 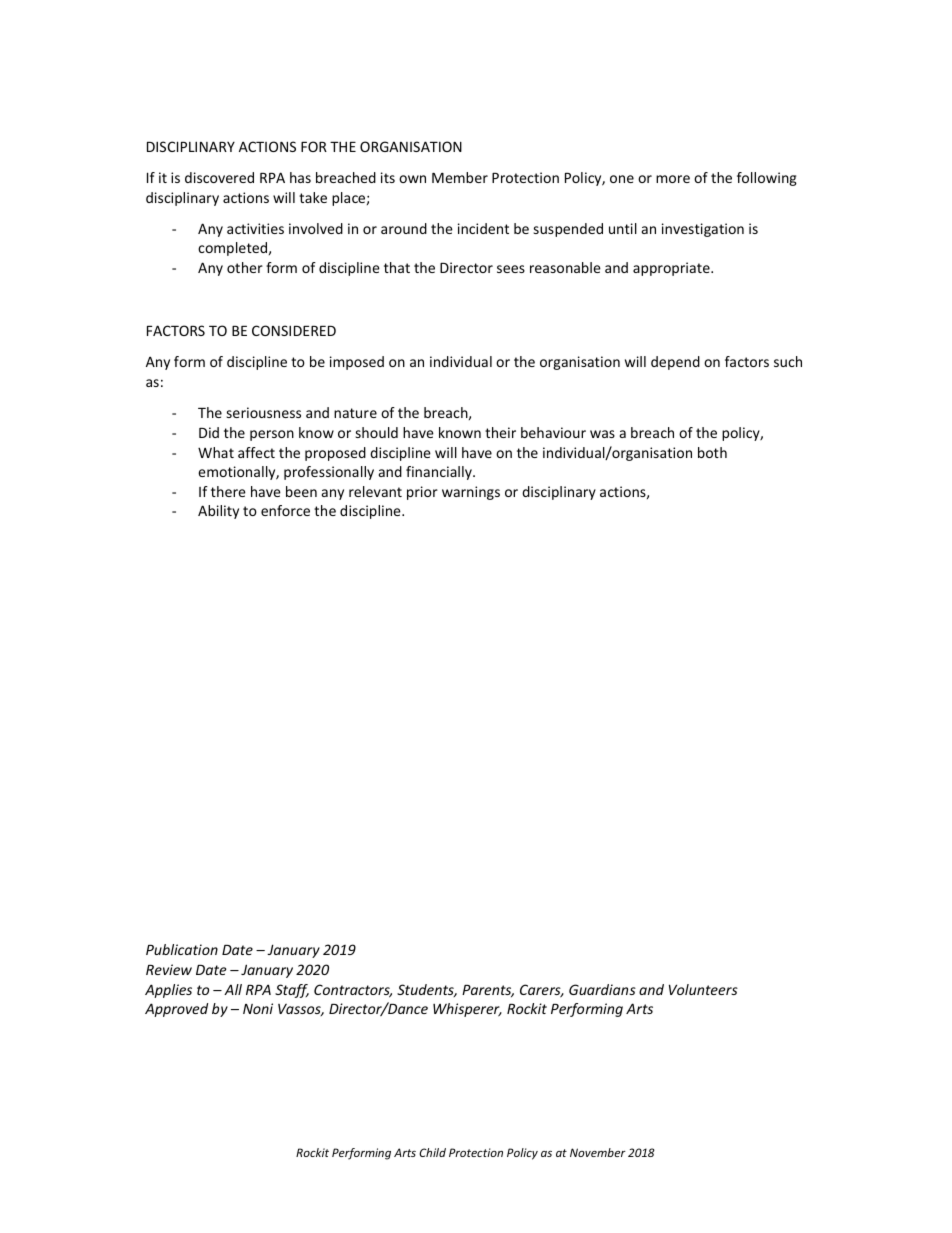 I want to click on incident, so click(x=483, y=228).
